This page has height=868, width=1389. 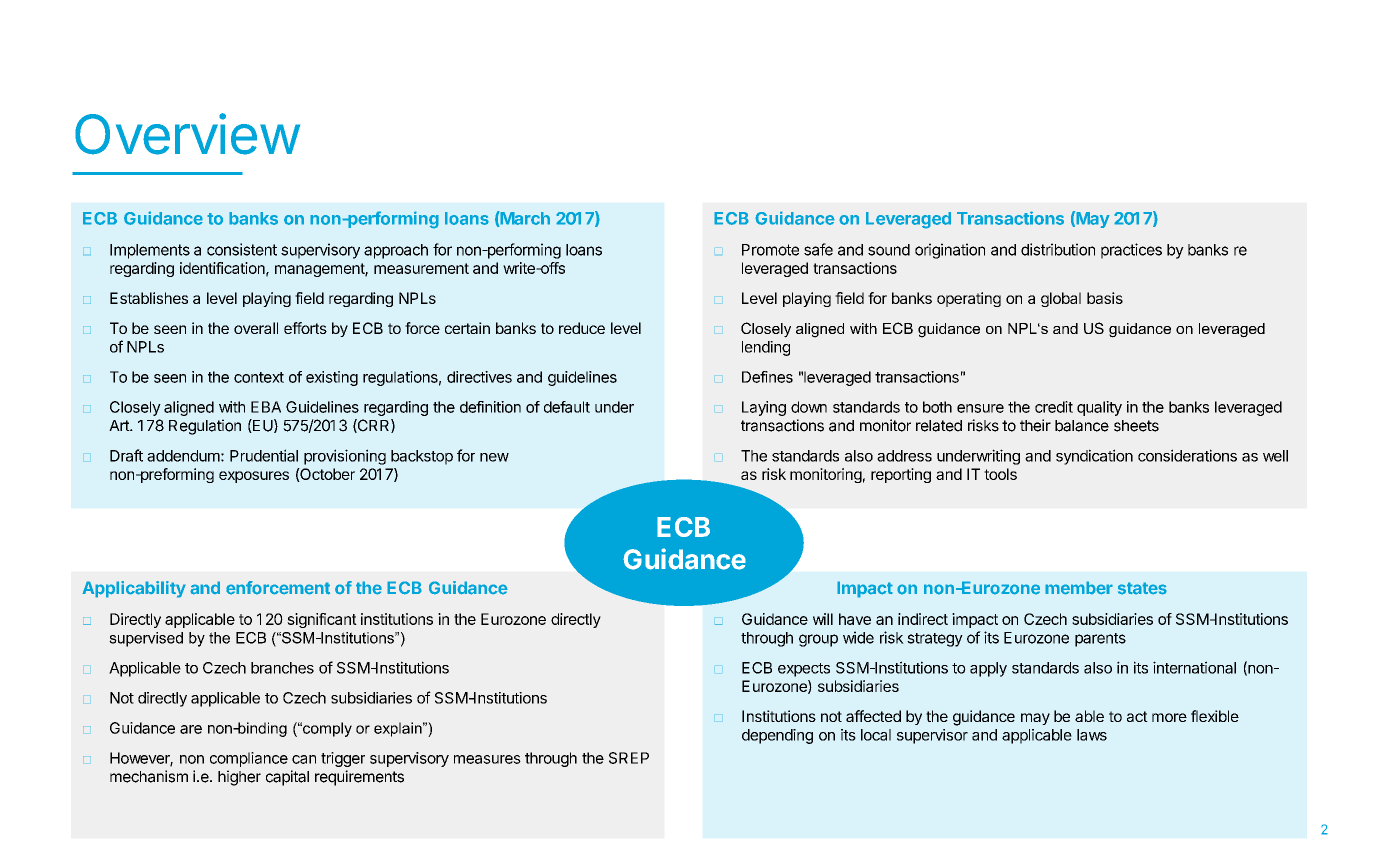 What do you see at coordinates (1000, 474) in the page?
I see `tools` at bounding box center [1000, 474].
